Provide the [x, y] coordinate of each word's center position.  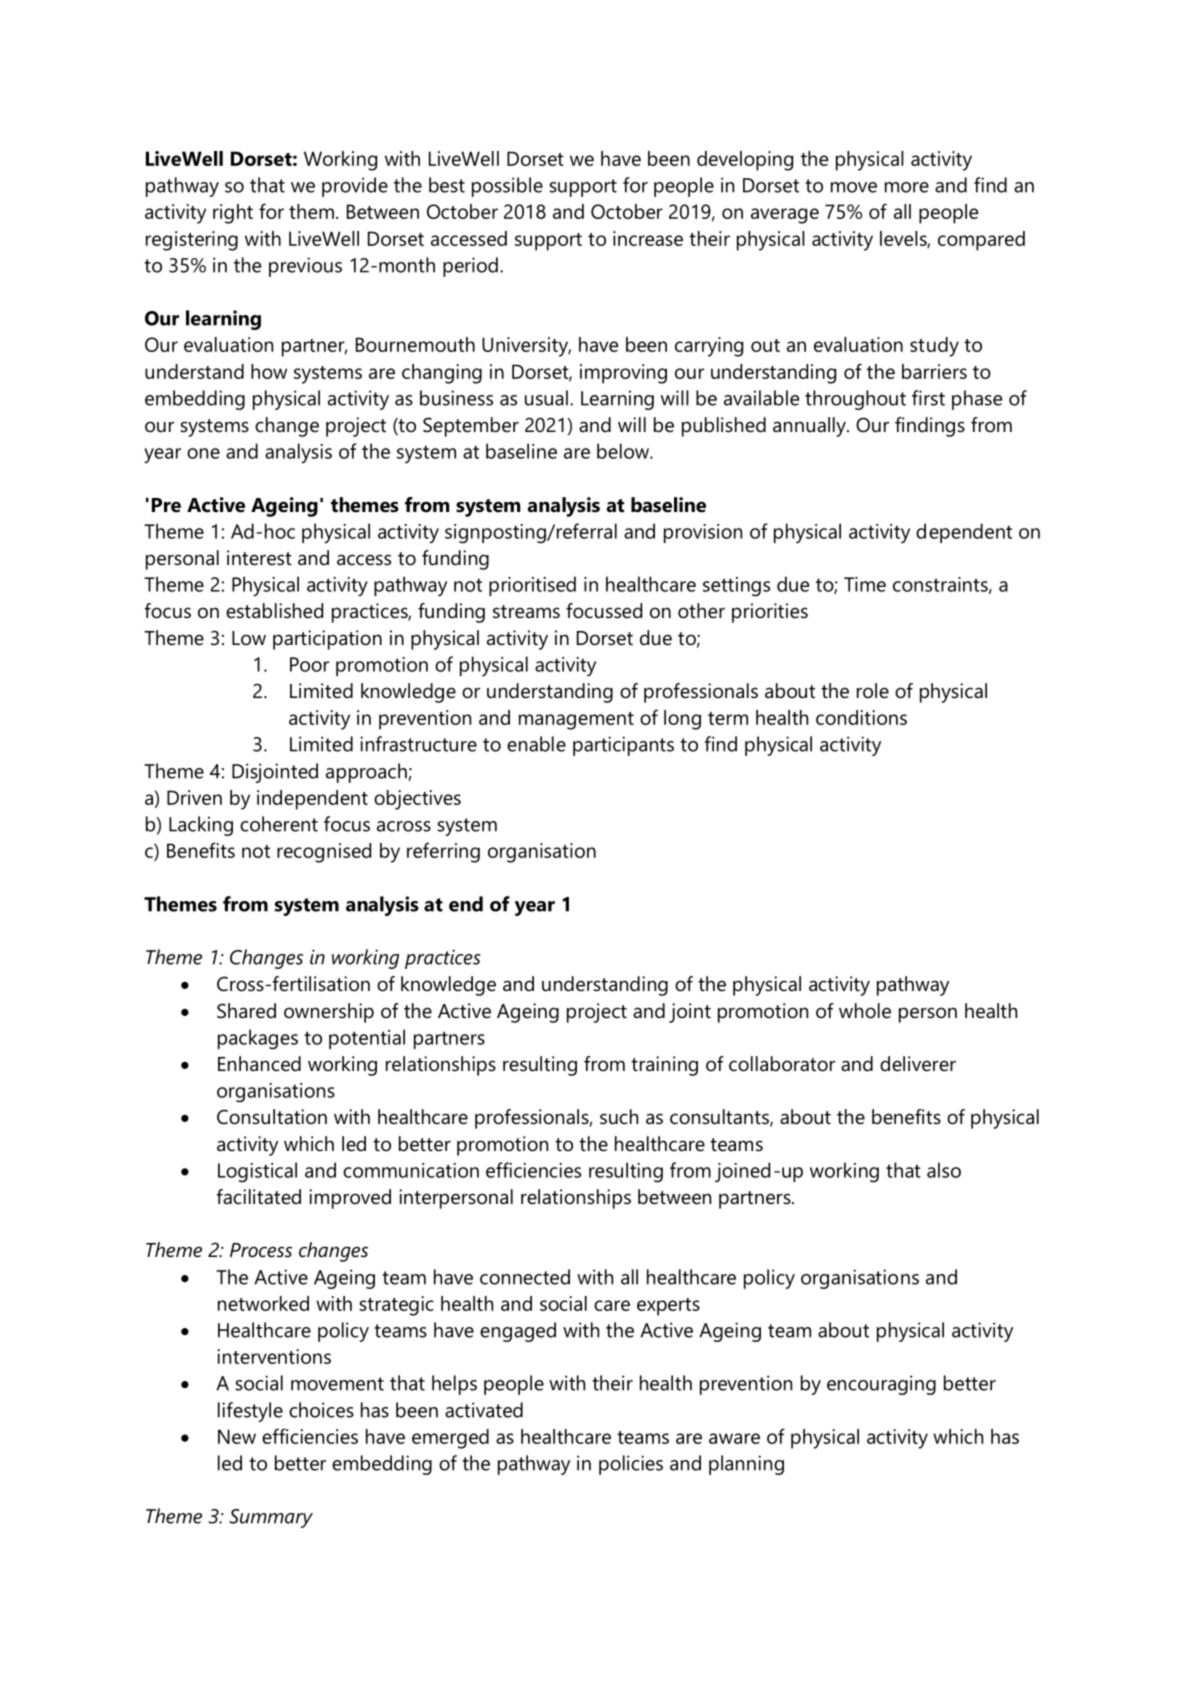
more [907, 187]
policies [631, 1465]
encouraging [881, 1385]
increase [648, 238]
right [233, 214]
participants [623, 746]
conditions [861, 717]
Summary [271, 1518]
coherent [279, 824]
